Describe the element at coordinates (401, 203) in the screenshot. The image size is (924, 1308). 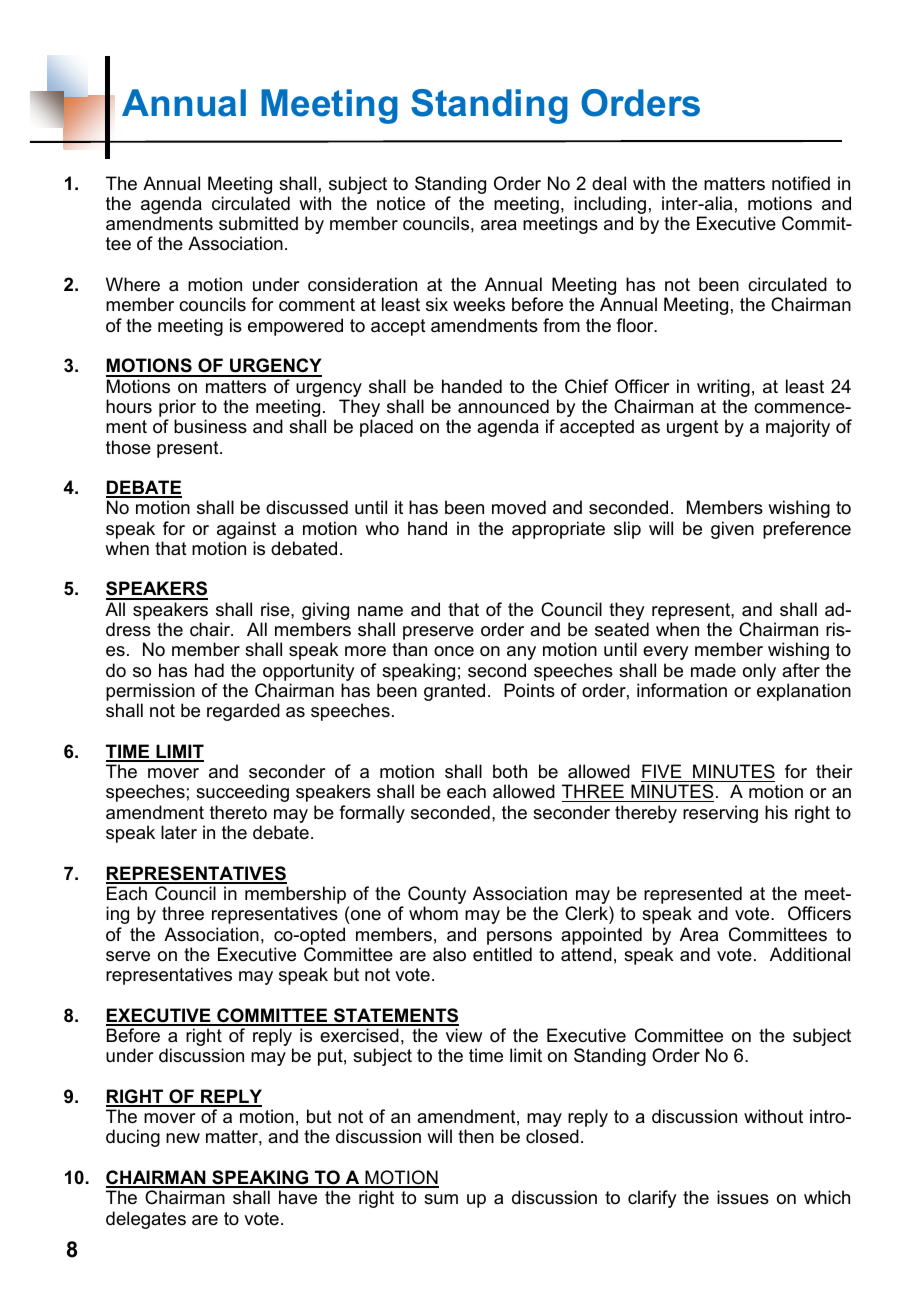
I see `notice` at that location.
